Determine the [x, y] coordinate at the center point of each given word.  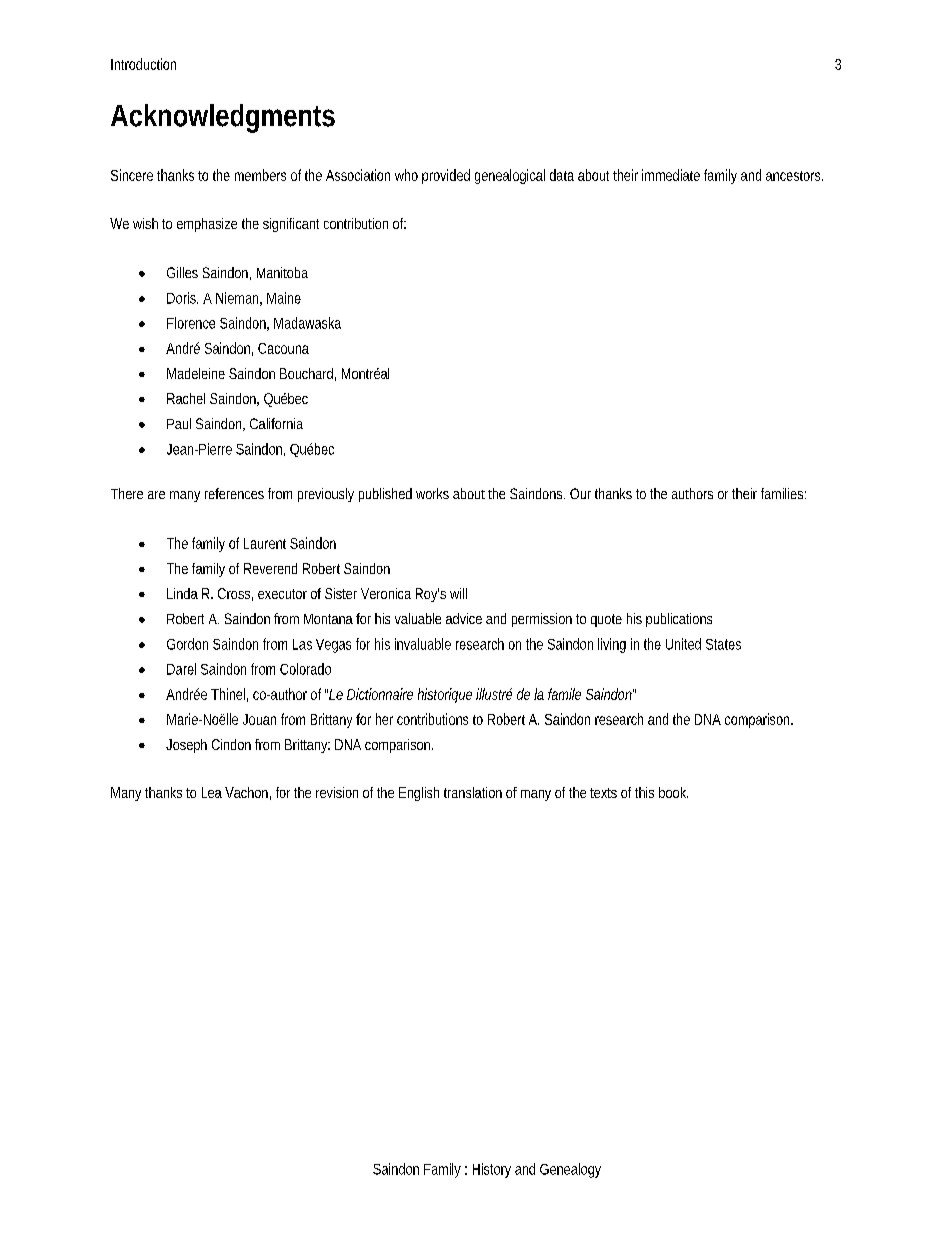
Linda [182, 593]
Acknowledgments [223, 118]
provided [446, 176]
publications [679, 620]
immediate [671, 175]
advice [464, 618]
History [492, 1170]
